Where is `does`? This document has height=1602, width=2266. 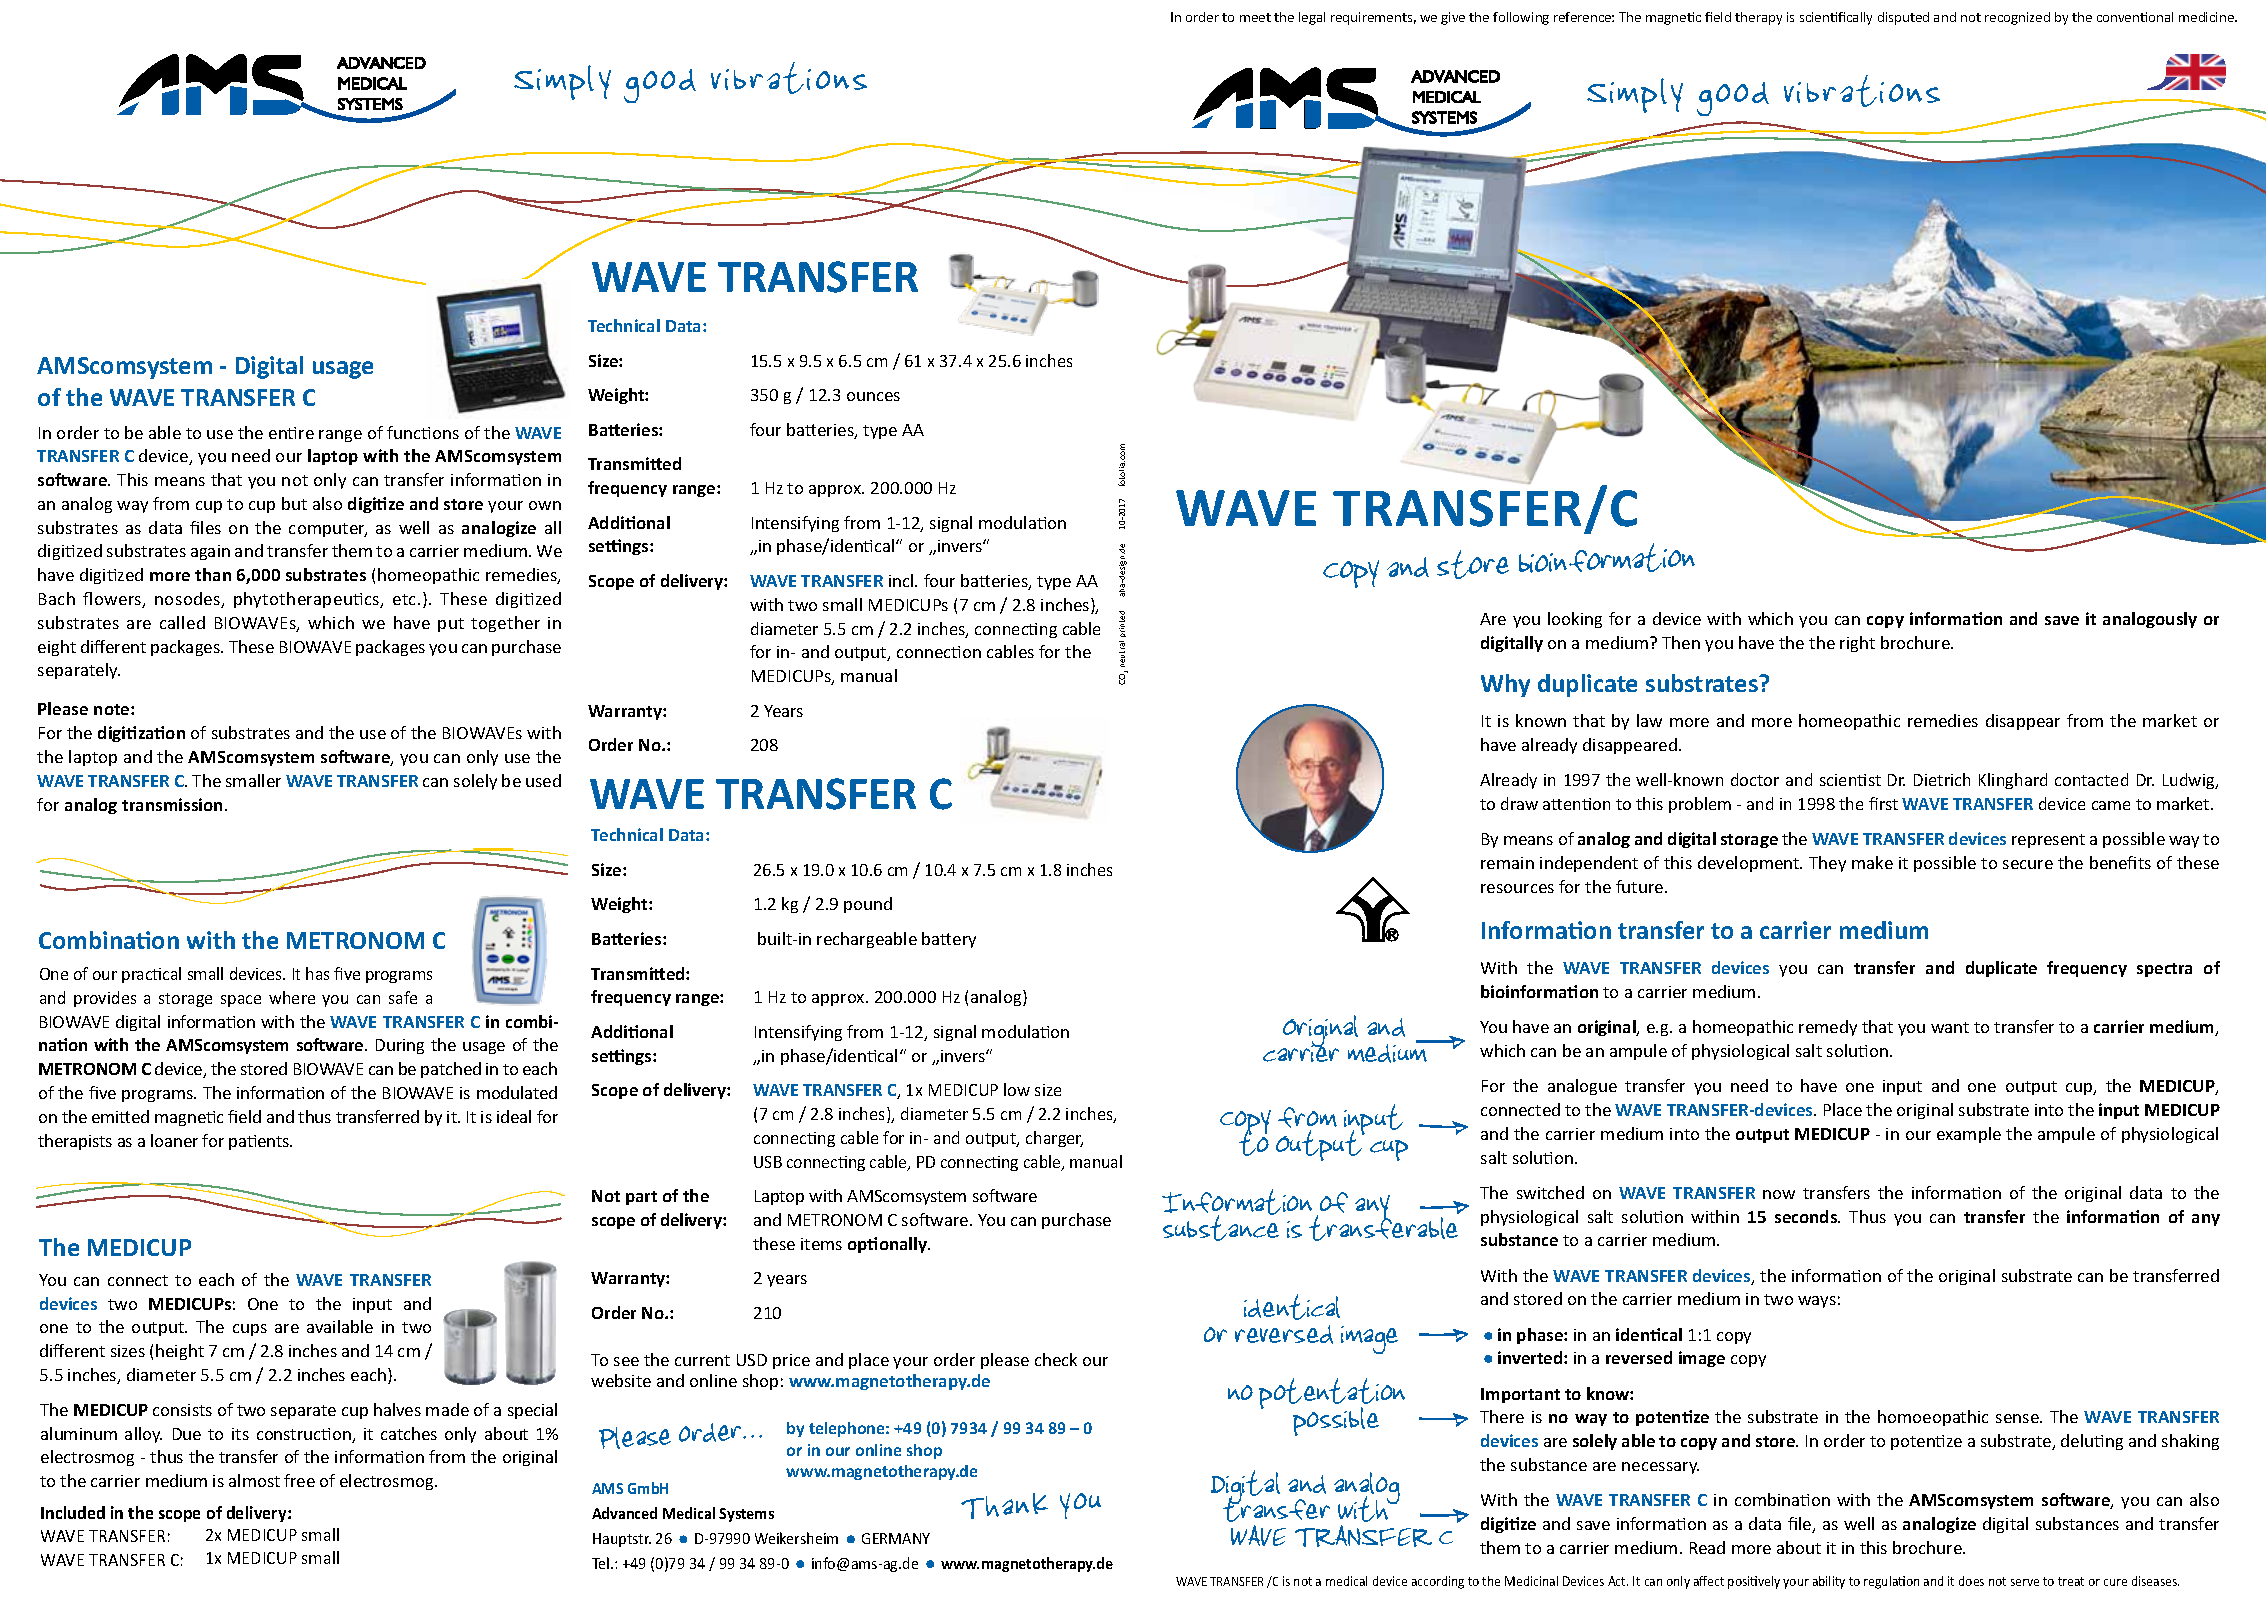
does is located at coordinates (1971, 1581).
